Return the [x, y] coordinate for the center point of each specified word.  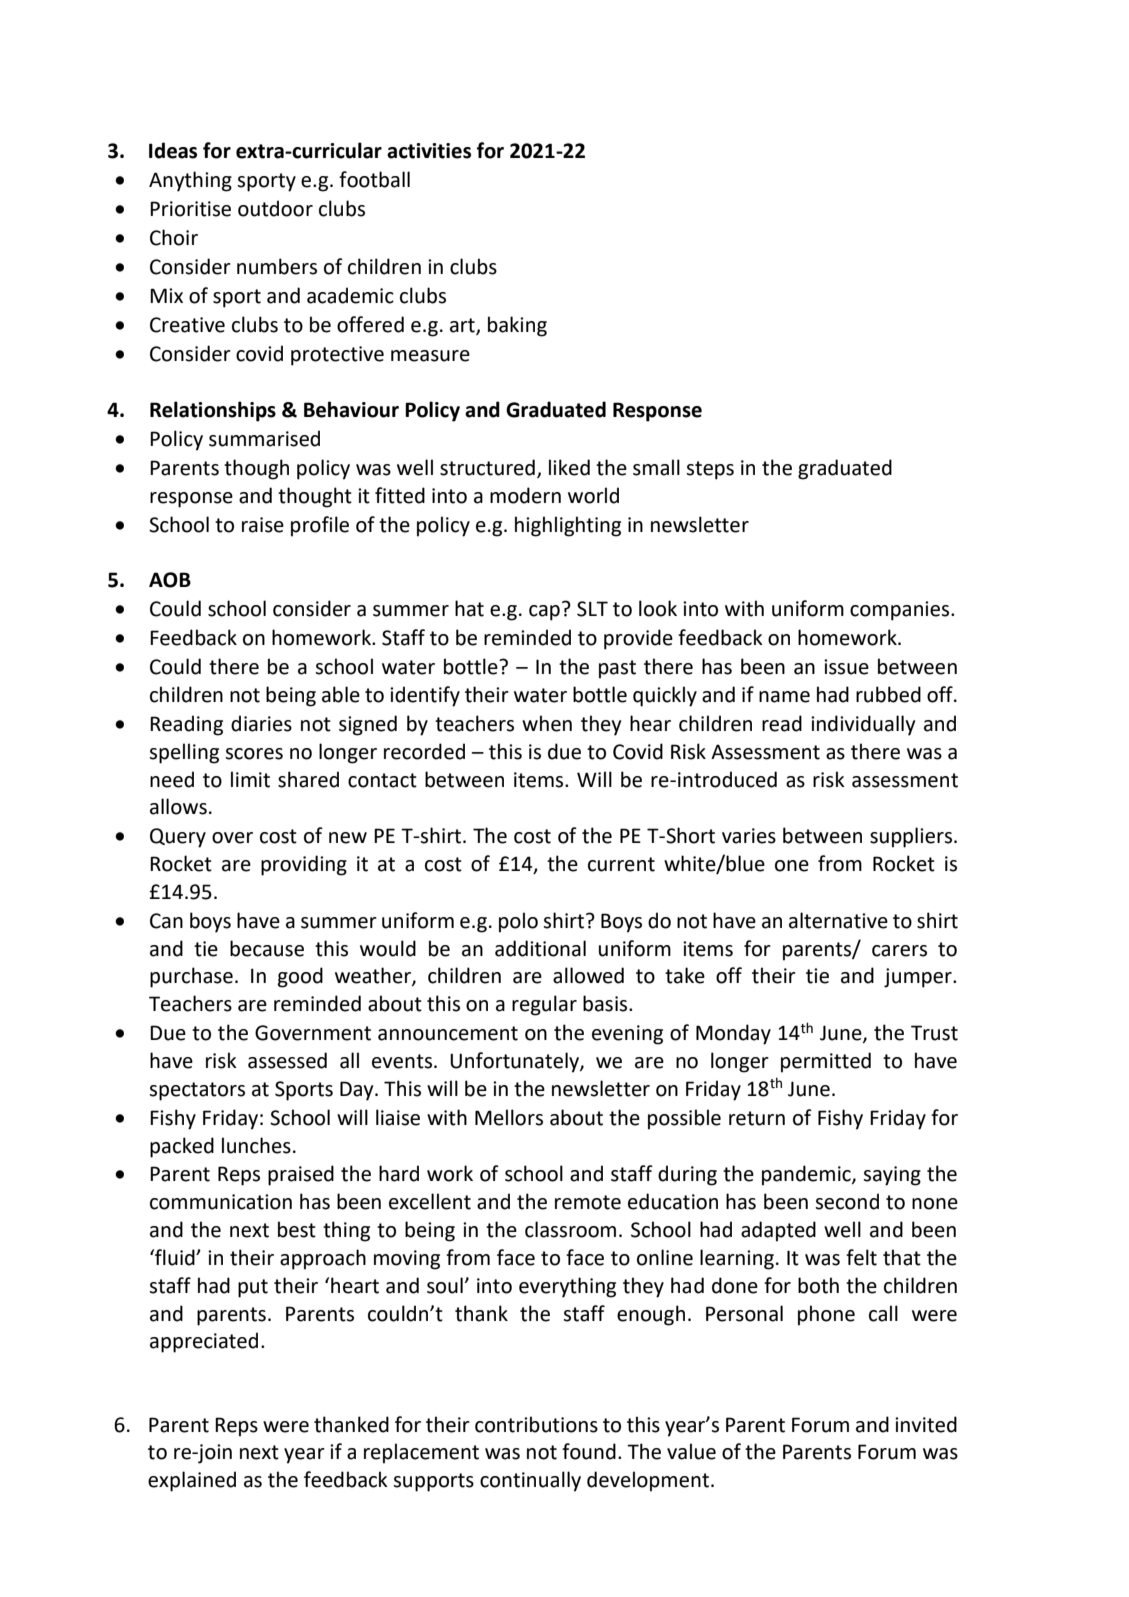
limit [250, 779]
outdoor [275, 208]
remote [588, 1202]
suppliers [912, 837]
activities [429, 151]
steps [710, 470]
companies [901, 611]
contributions [536, 1424]
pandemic [807, 1175]
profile [320, 526]
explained [192, 1481]
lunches [256, 1145]
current [621, 864]
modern [525, 495]
